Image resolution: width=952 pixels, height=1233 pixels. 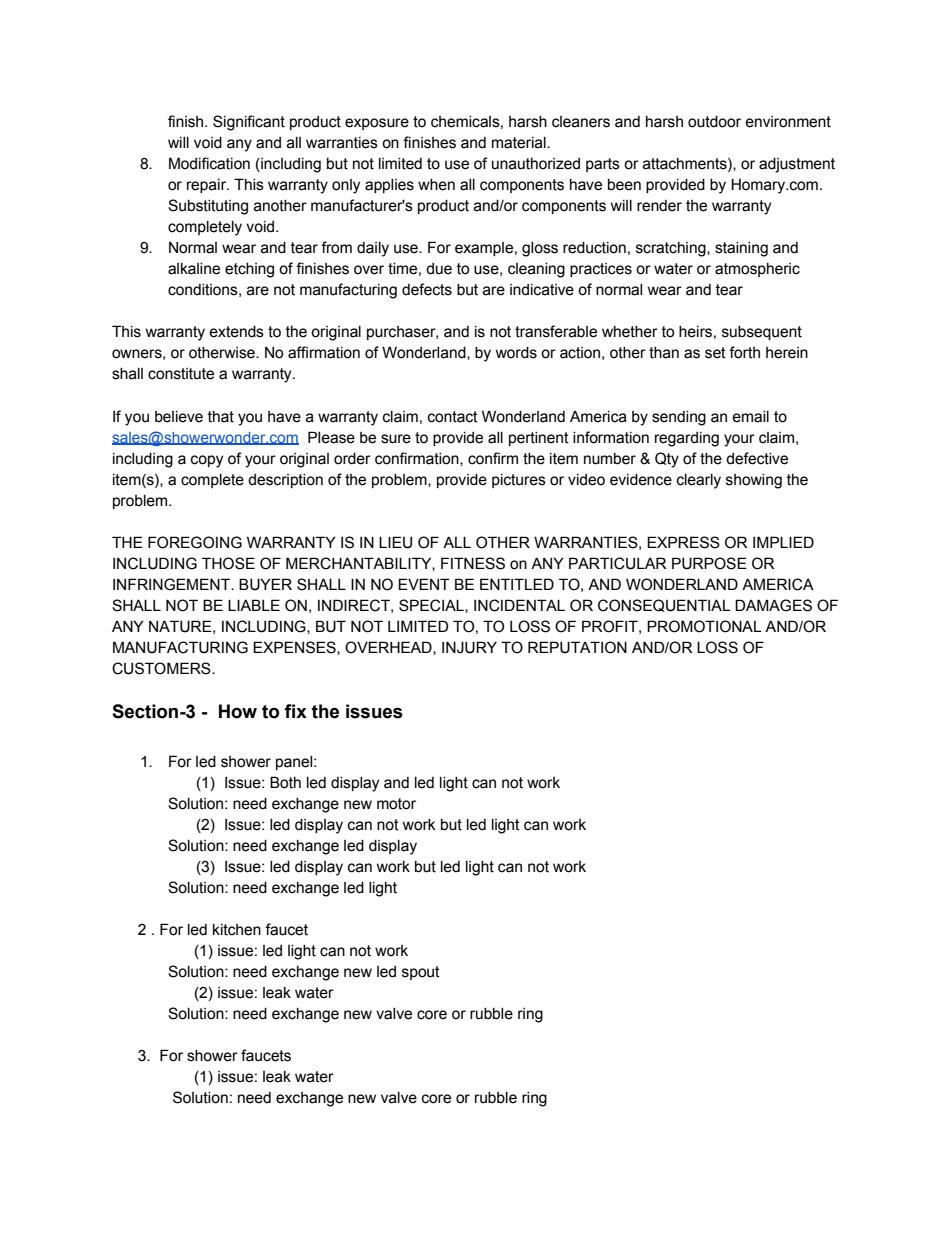 I want to click on THOSE, so click(x=228, y=563).
